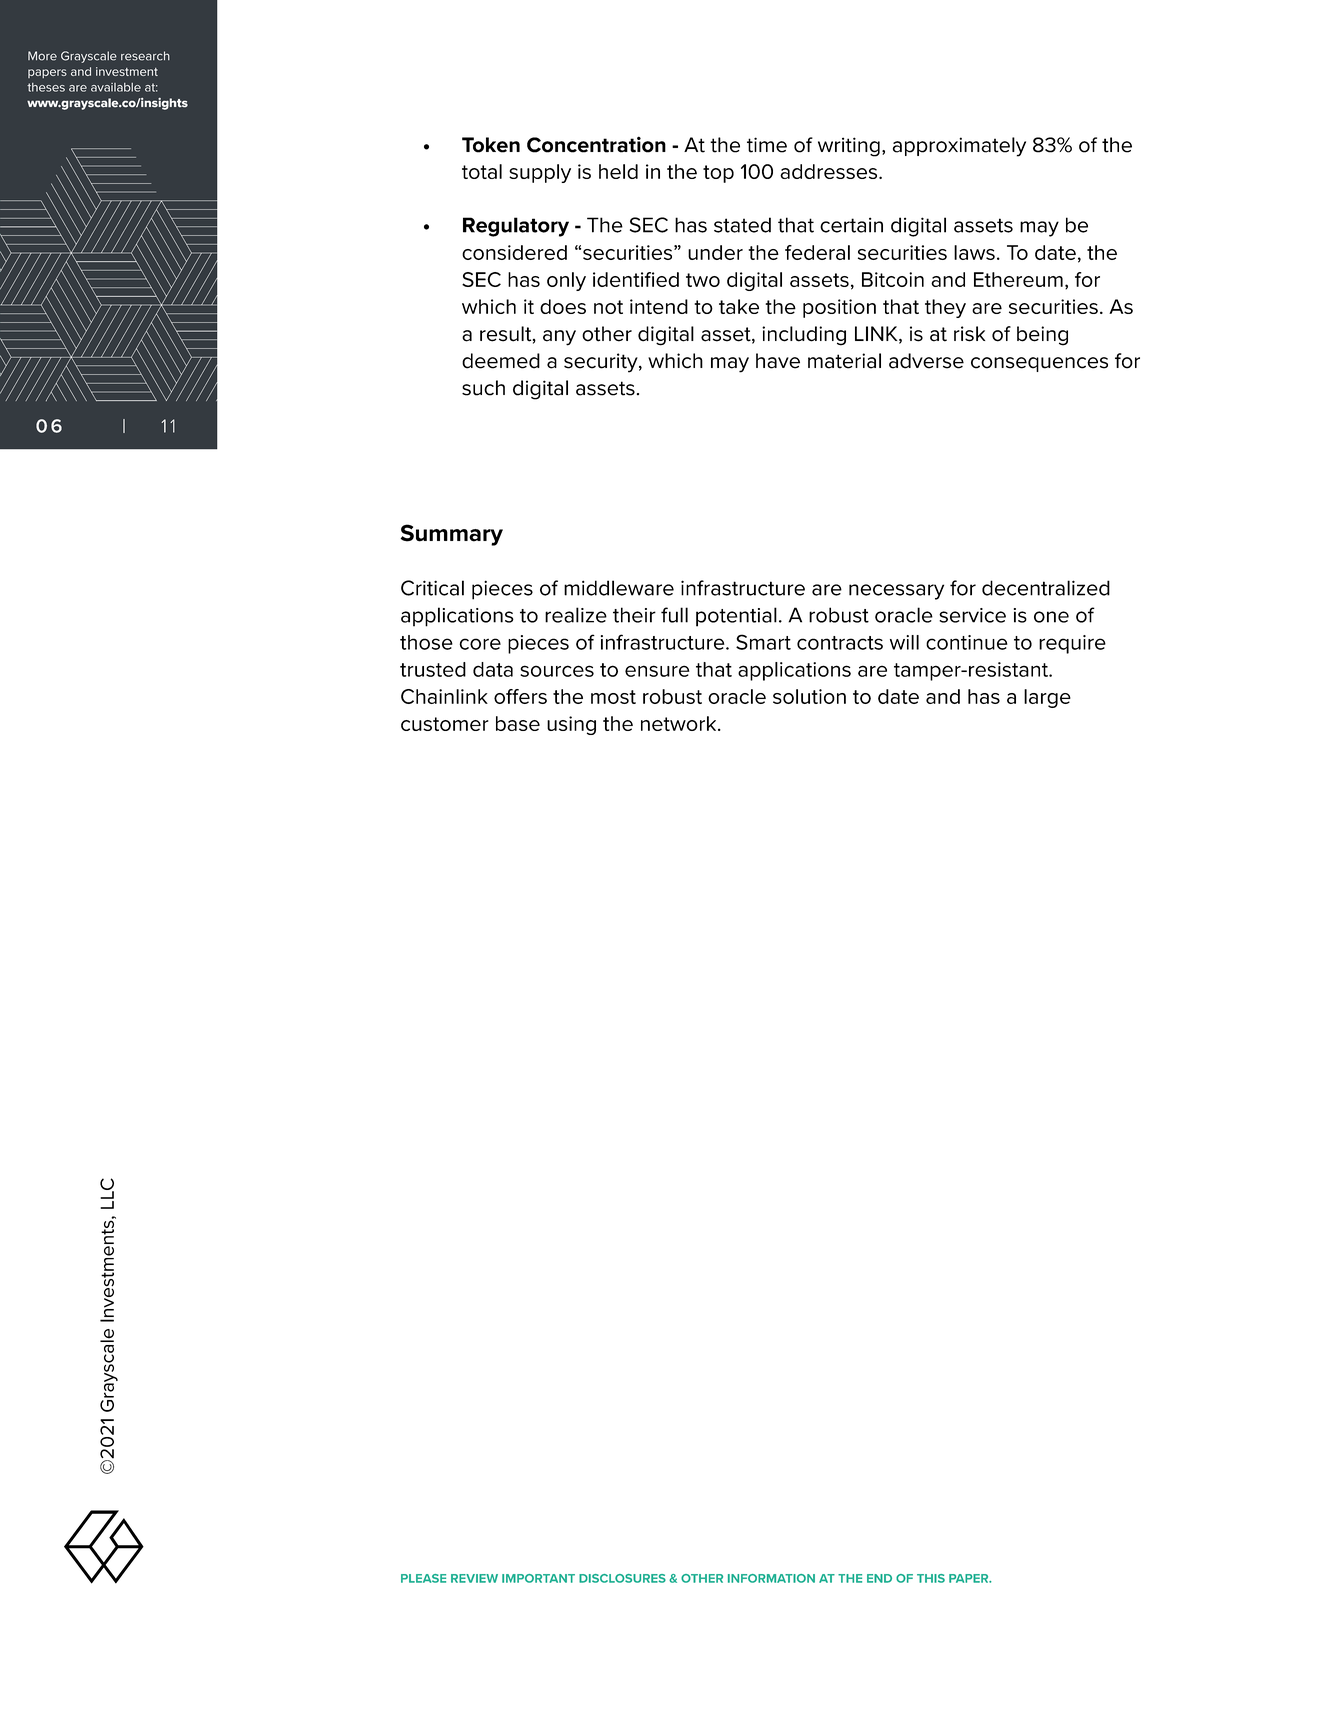  I want to click on PLEASE, so click(423, 1578).
